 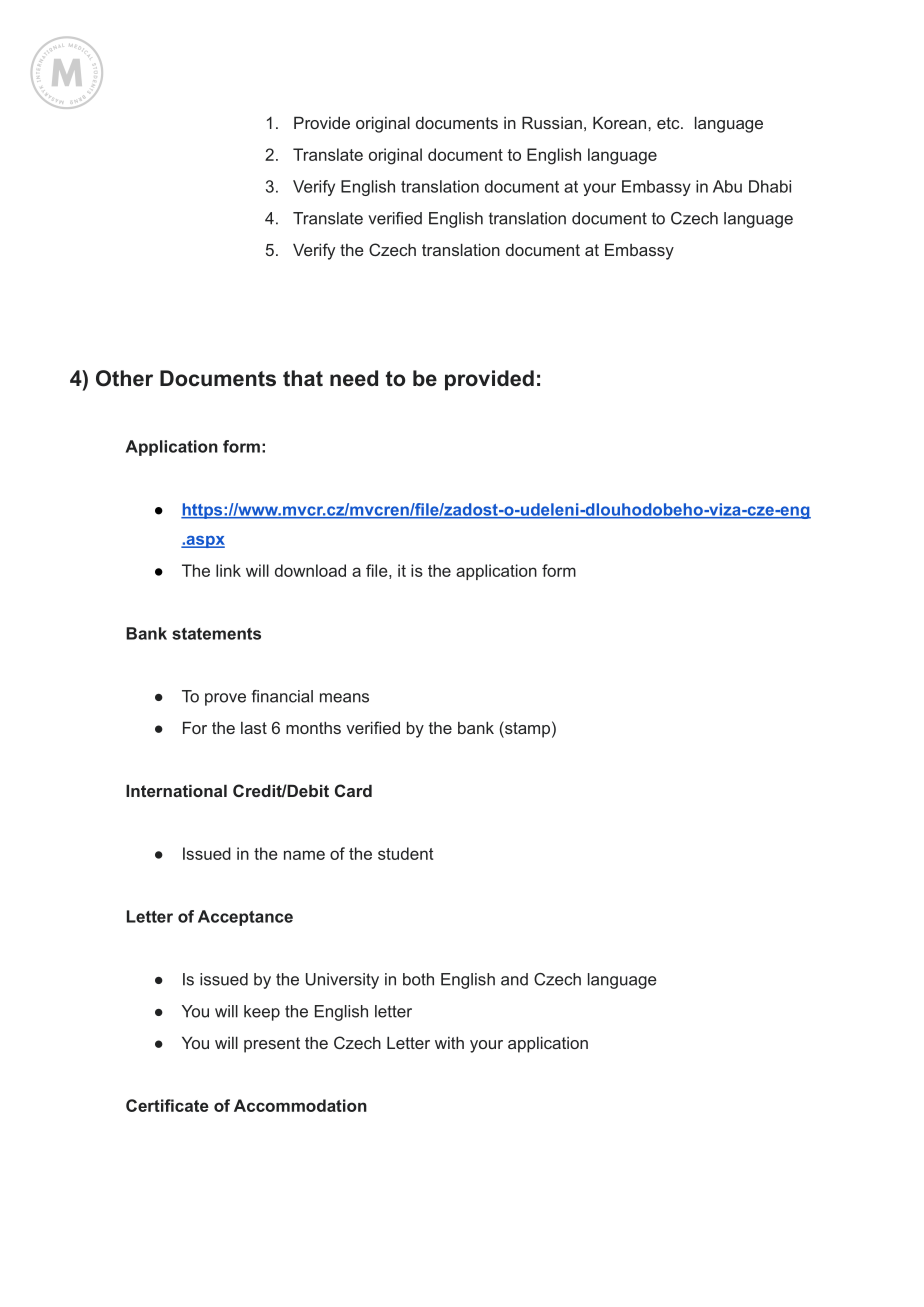 What do you see at coordinates (449, 1042) in the document?
I see `with` at bounding box center [449, 1042].
